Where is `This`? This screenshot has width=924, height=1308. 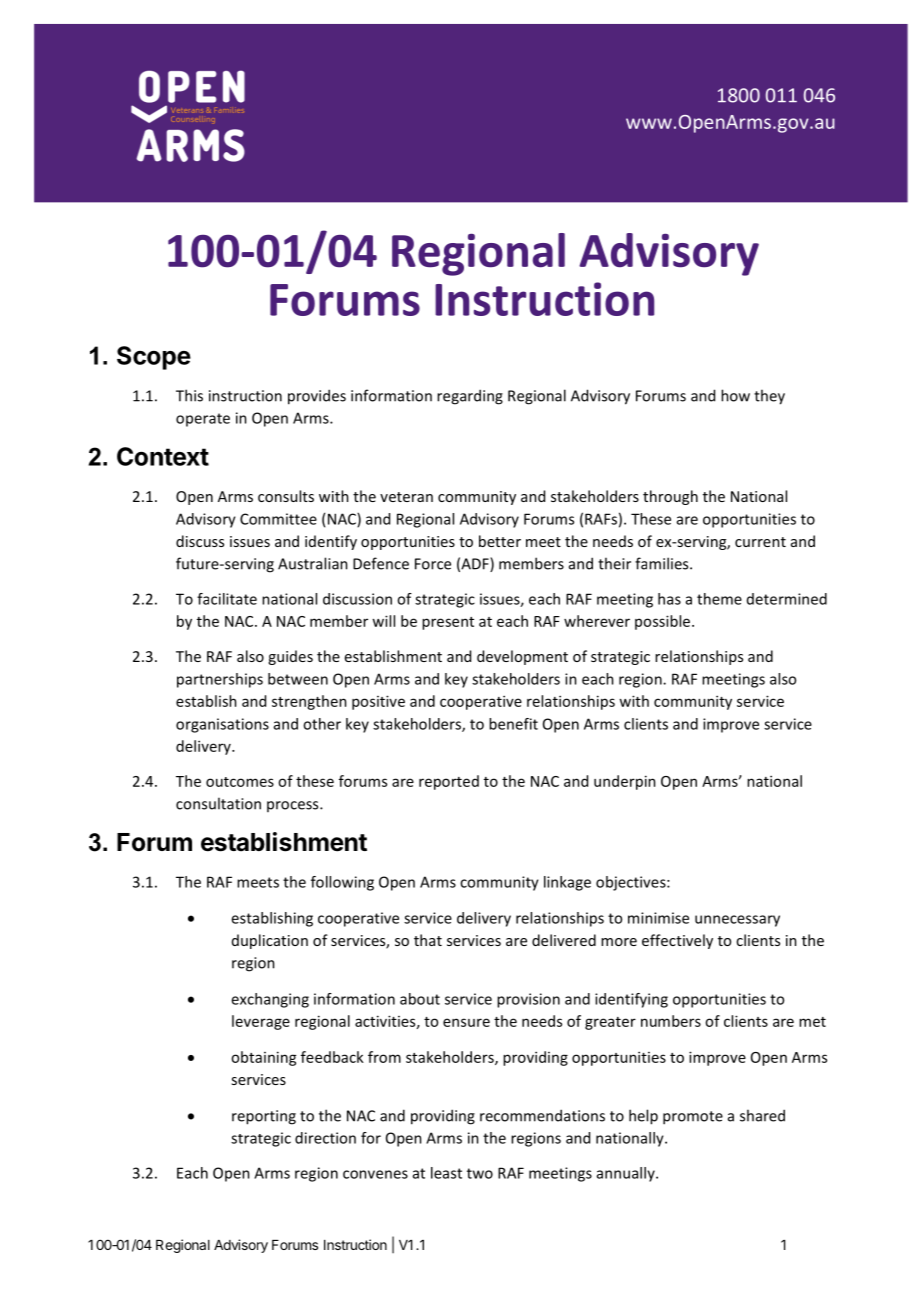
This is located at coordinates (189, 395).
